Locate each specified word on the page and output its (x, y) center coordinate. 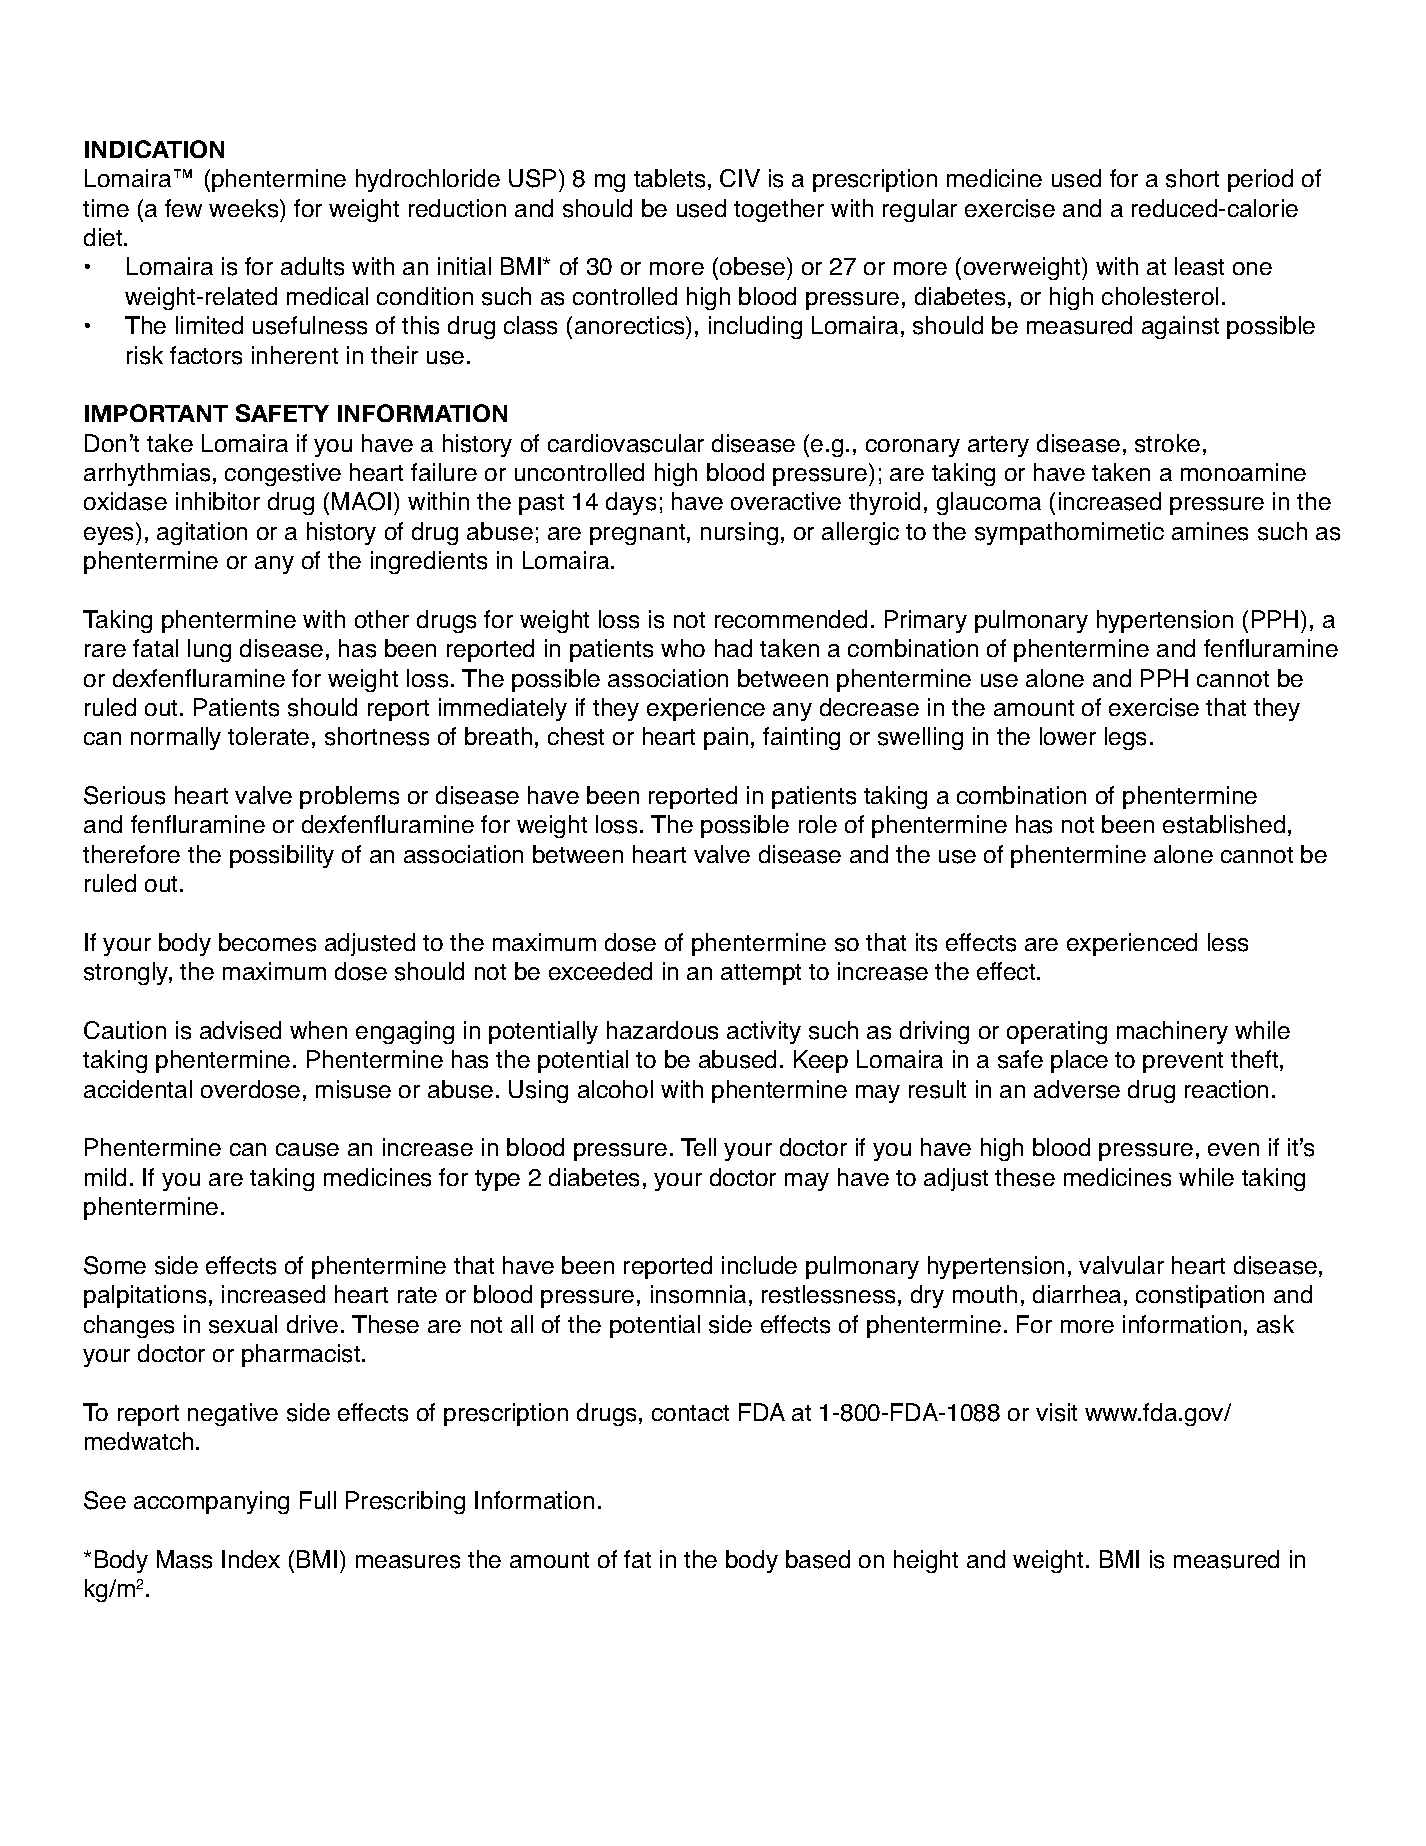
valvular (1121, 1265)
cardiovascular (626, 443)
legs (1125, 738)
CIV (740, 178)
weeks (245, 208)
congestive (283, 474)
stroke (1167, 443)
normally (176, 738)
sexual (243, 1324)
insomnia (698, 1294)
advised (240, 1030)
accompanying (211, 1502)
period (1260, 180)
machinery (1172, 1032)
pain (726, 738)
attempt (761, 974)
